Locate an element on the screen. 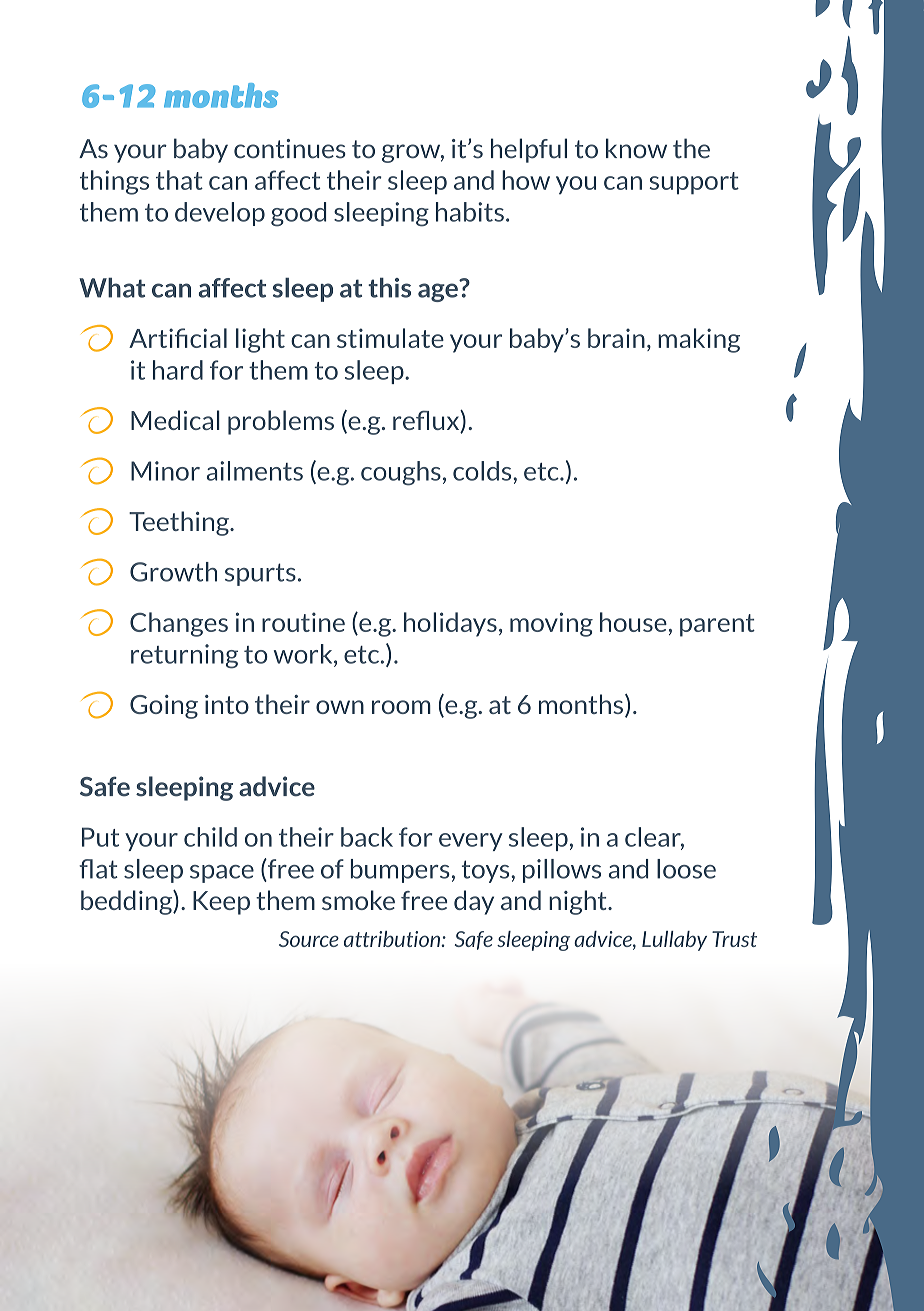 The image size is (924, 1311). house is located at coordinates (633, 622).
